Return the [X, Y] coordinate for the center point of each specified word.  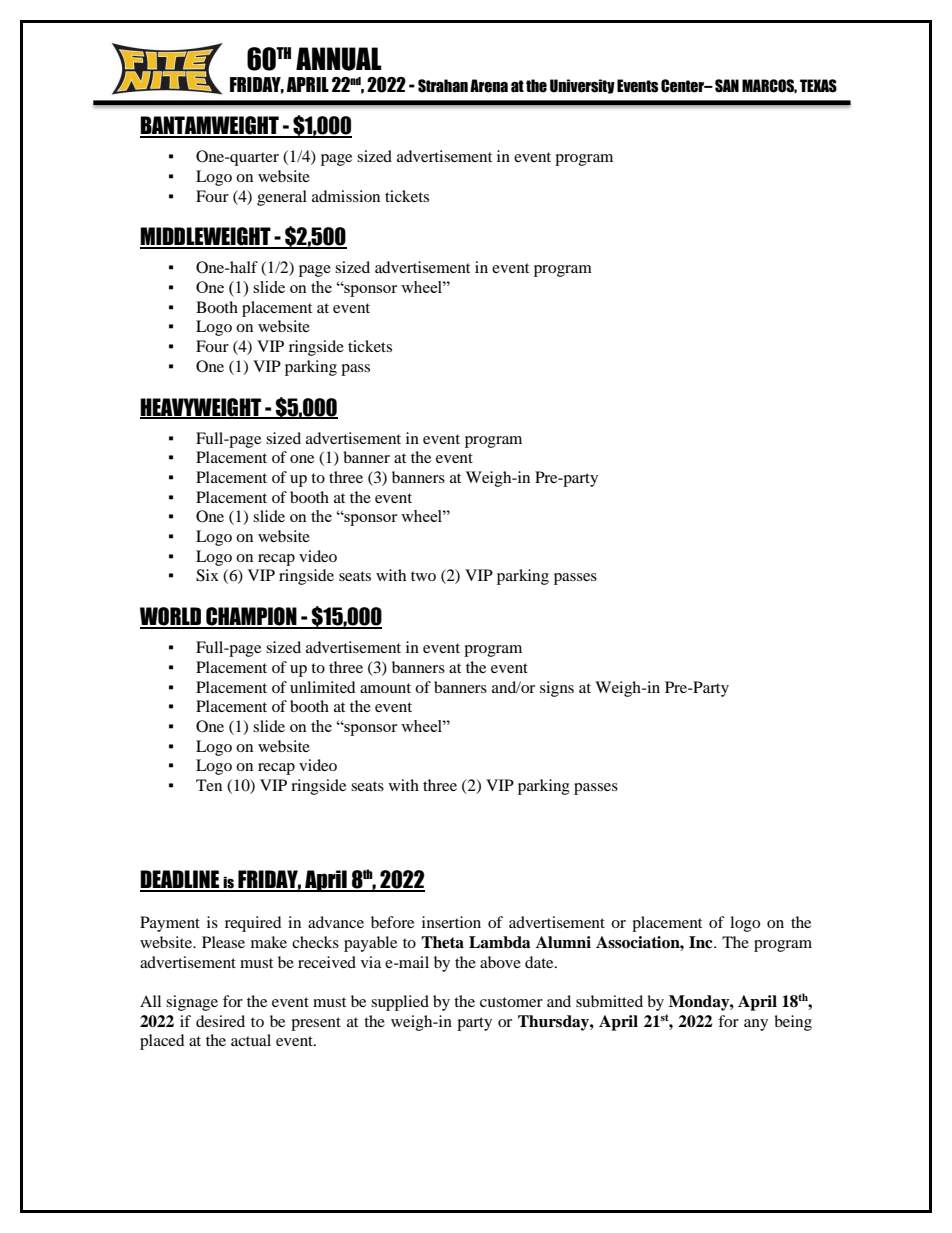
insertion [451, 922]
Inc [702, 942]
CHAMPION [251, 617]
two [423, 576]
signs [557, 689]
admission [346, 196]
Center [683, 86]
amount [385, 688]
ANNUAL [339, 59]
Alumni [563, 942]
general [282, 198]
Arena [489, 86]
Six [207, 575]
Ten [209, 785]
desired [220, 1021]
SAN [727, 86]
